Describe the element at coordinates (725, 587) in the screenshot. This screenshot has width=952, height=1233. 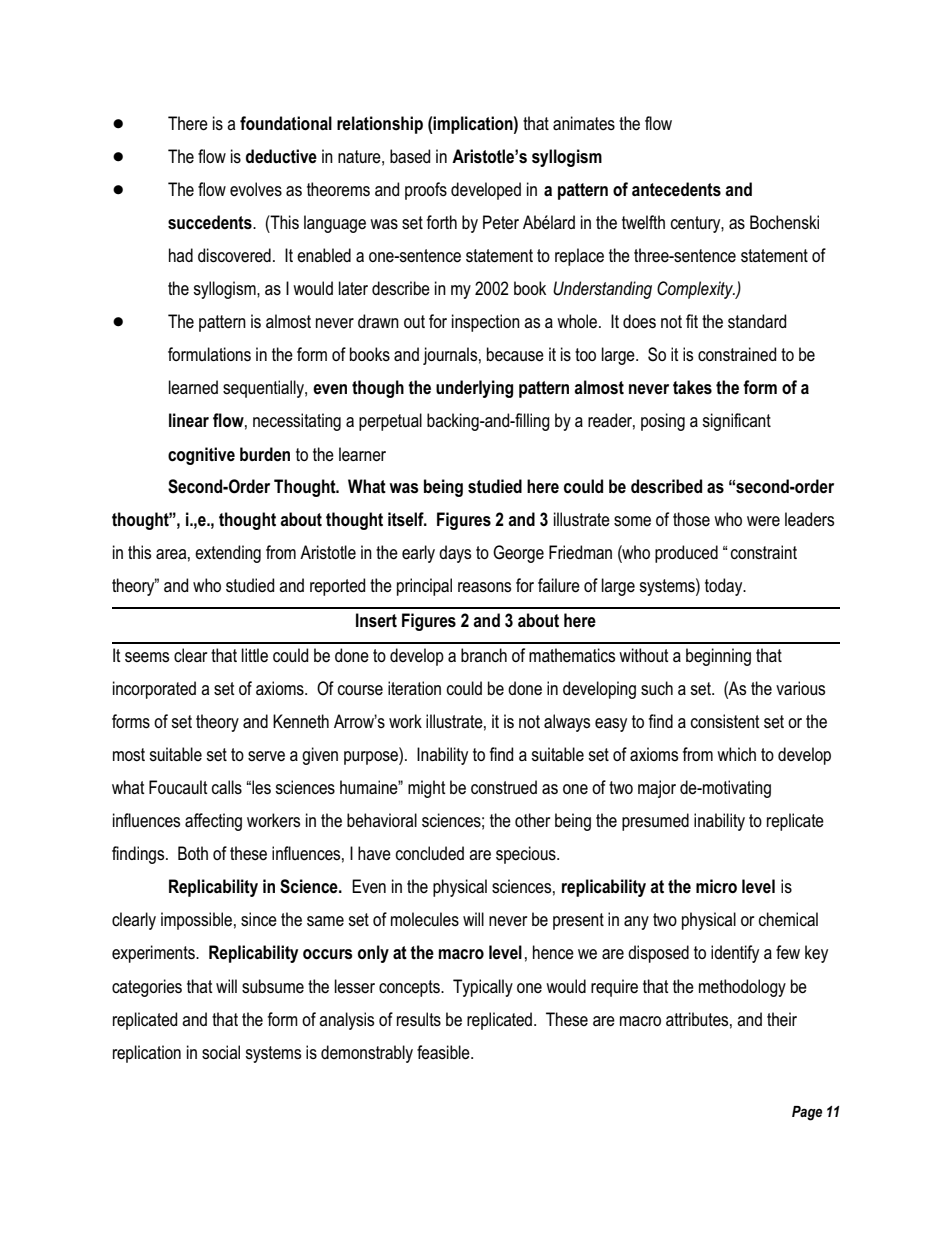
I see `today` at that location.
